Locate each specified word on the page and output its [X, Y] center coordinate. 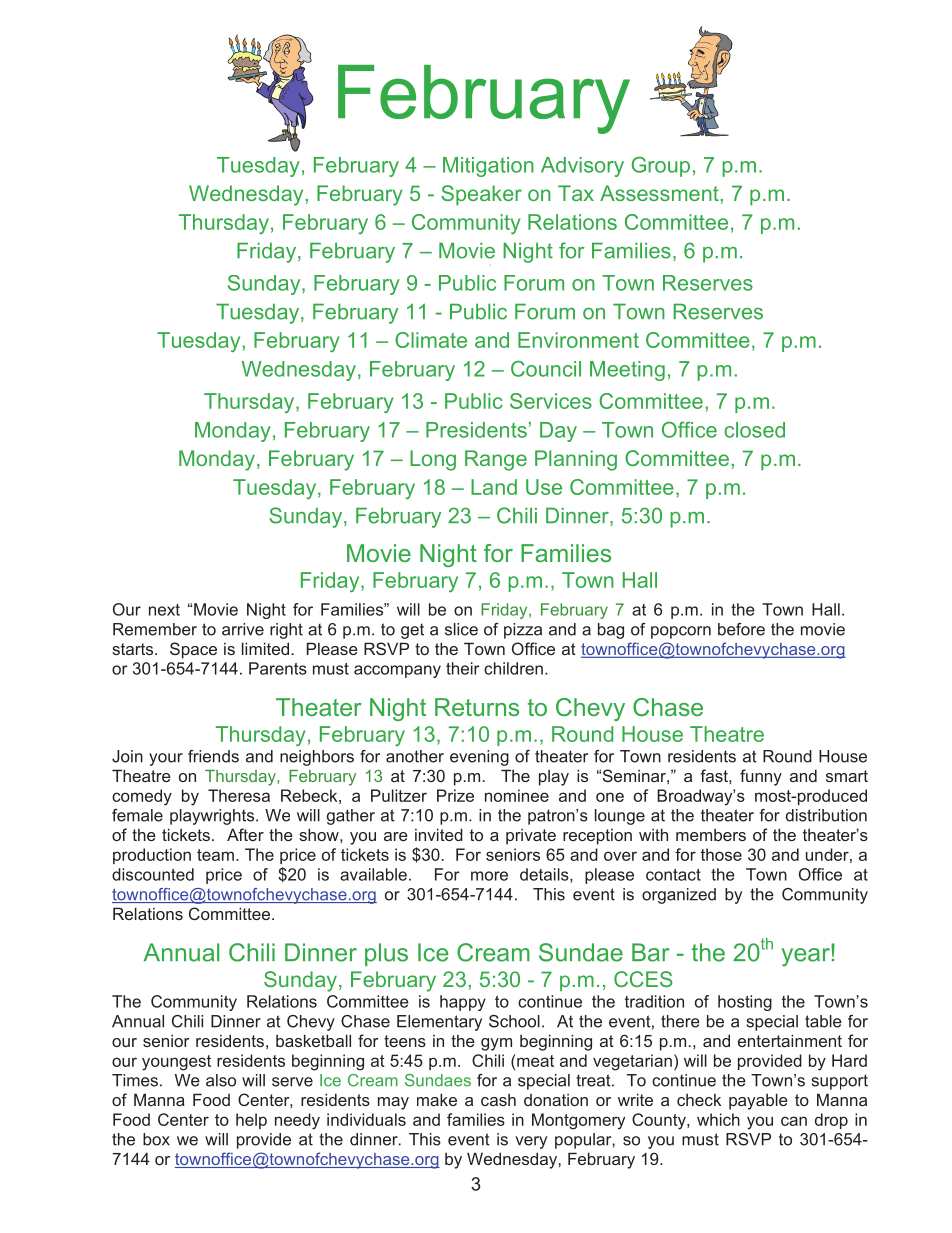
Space [193, 650]
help [251, 1121]
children [513, 668]
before [741, 629]
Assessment [660, 193]
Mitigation [488, 167]
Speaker [481, 195]
